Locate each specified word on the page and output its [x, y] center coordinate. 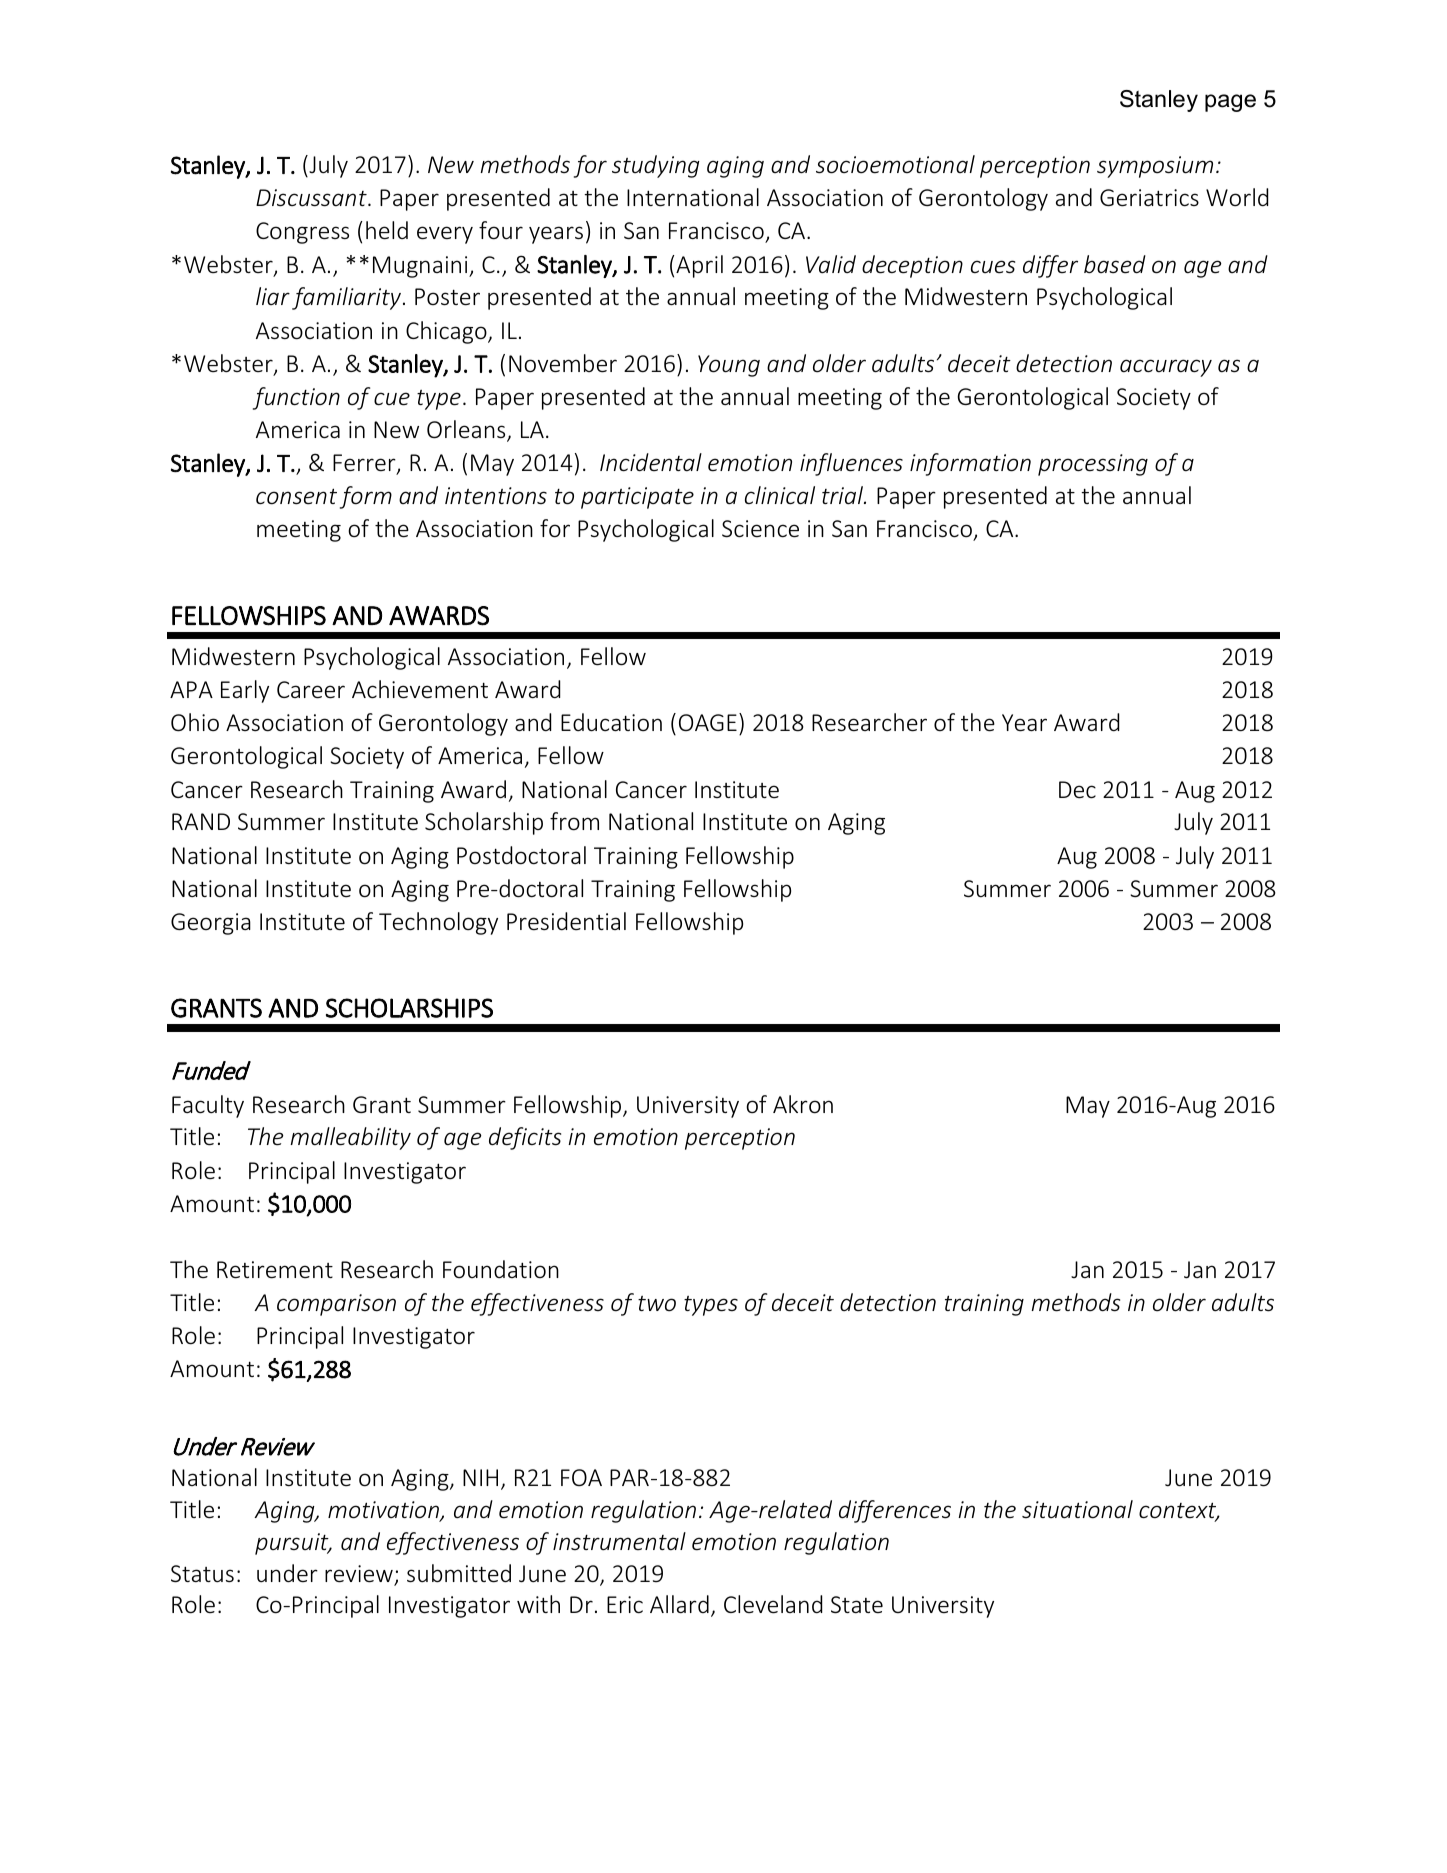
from [574, 821]
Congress [302, 233]
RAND [201, 821]
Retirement [275, 1270]
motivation [384, 1511]
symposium [1155, 167]
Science [760, 529]
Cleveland [773, 1604]
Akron [803, 1104]
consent [296, 496]
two [657, 1304]
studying [656, 166]
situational [1077, 1509]
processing [1093, 465]
